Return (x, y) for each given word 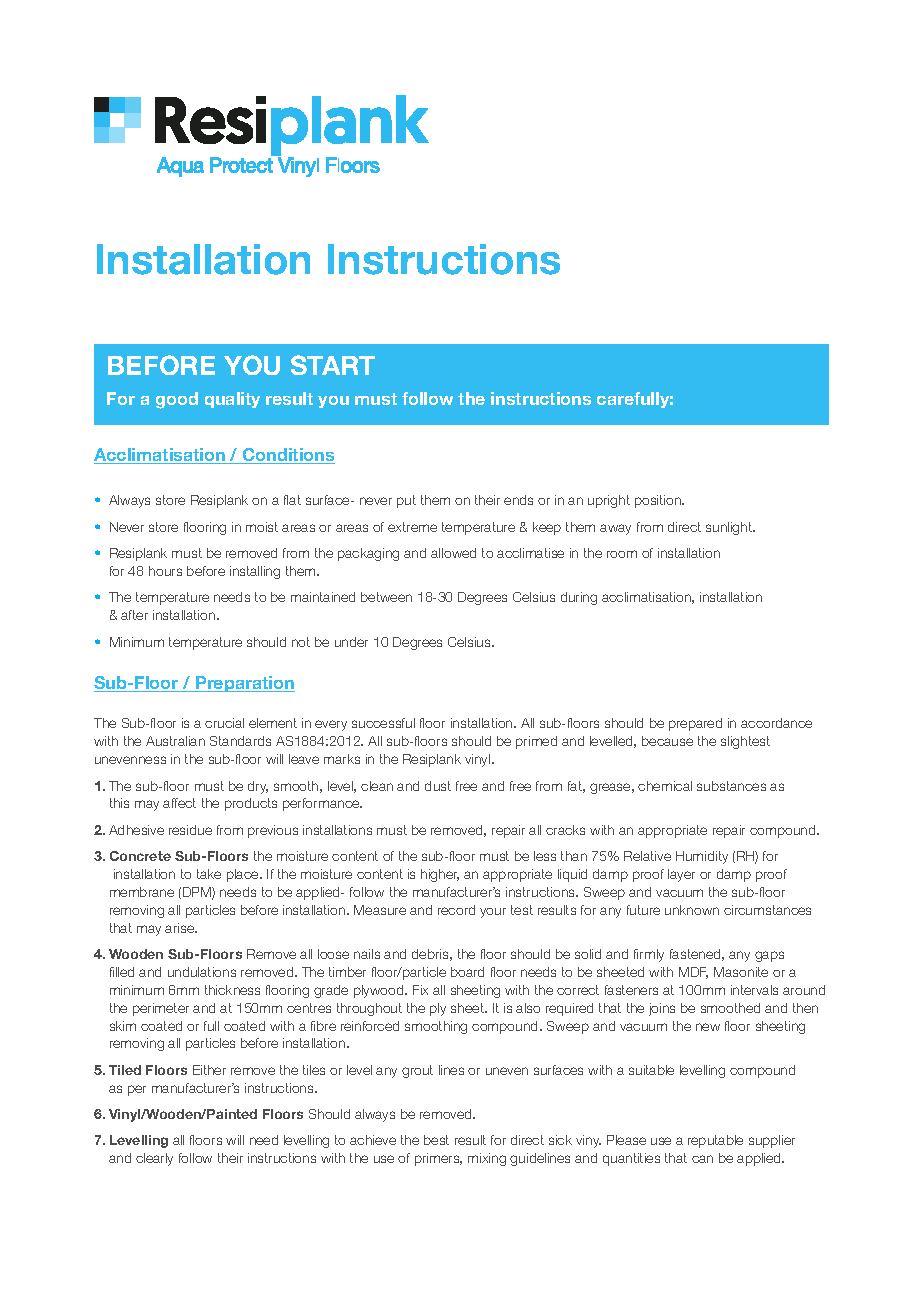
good (177, 400)
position (659, 501)
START (333, 365)
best (436, 1140)
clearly (154, 1159)
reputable (715, 1141)
